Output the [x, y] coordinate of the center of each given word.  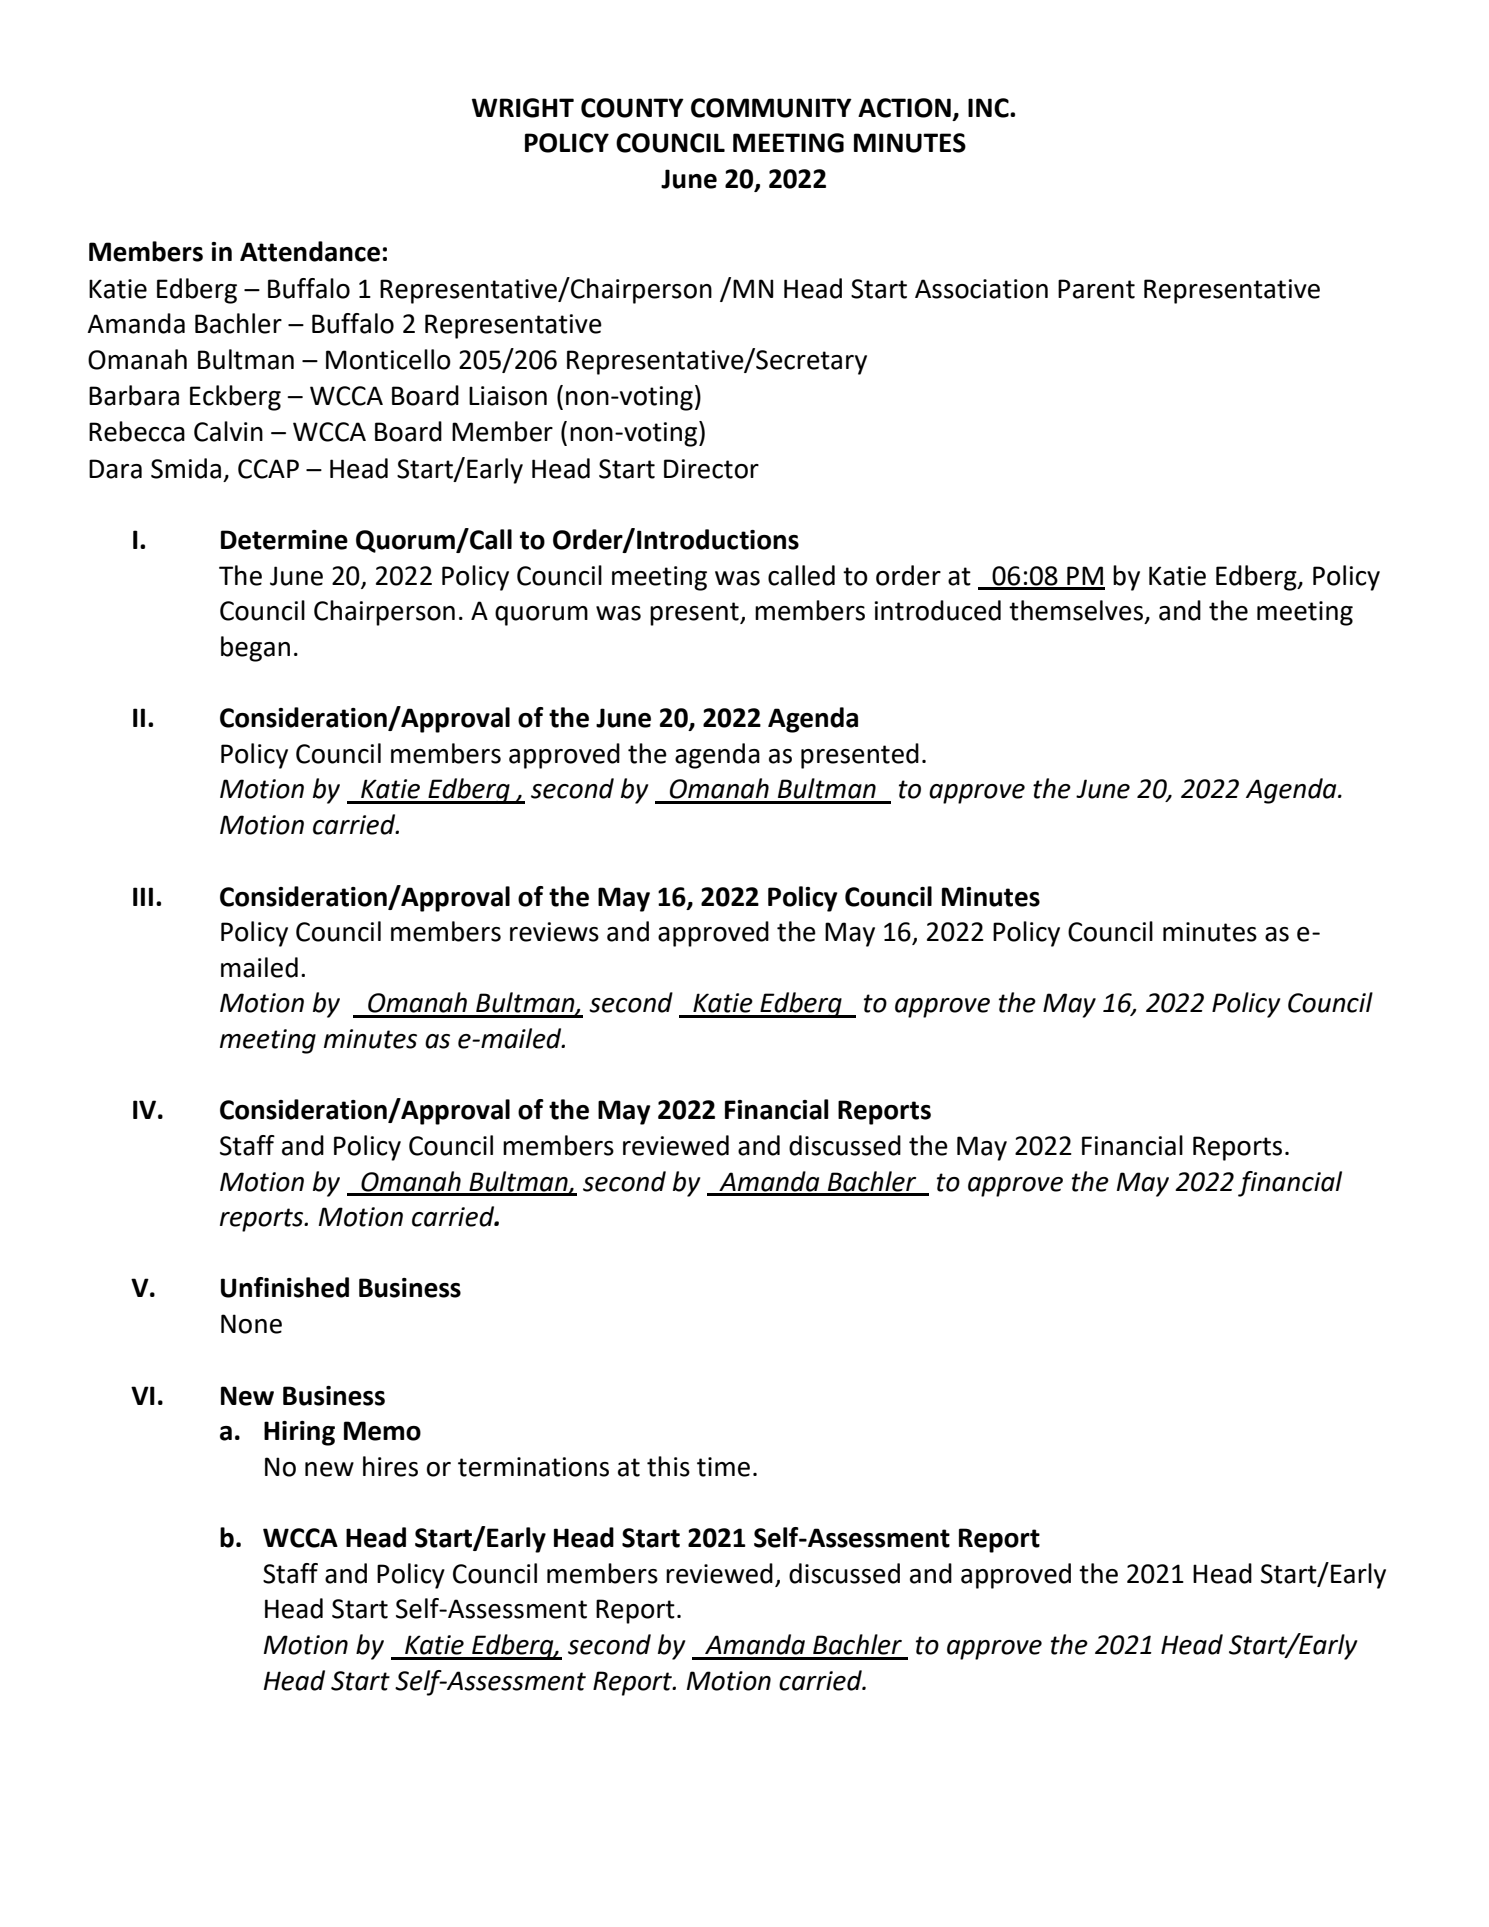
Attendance [310, 251]
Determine [284, 540]
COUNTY [632, 108]
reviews [554, 932]
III [143, 896]
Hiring [299, 1433]
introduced [937, 610]
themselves [1076, 610]
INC [989, 108]
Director [711, 469]
